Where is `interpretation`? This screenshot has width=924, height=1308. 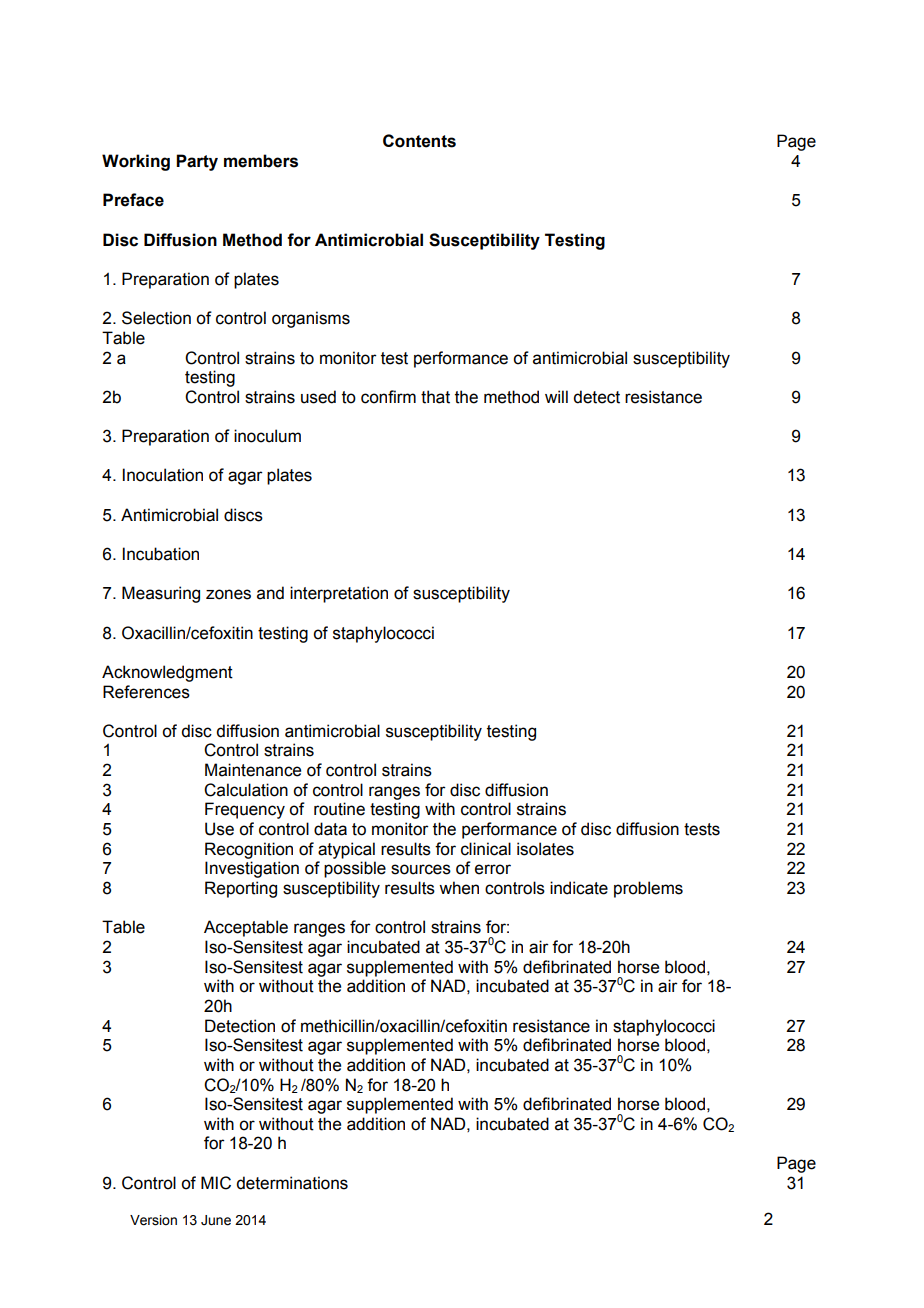 interpretation is located at coordinates (339, 594).
